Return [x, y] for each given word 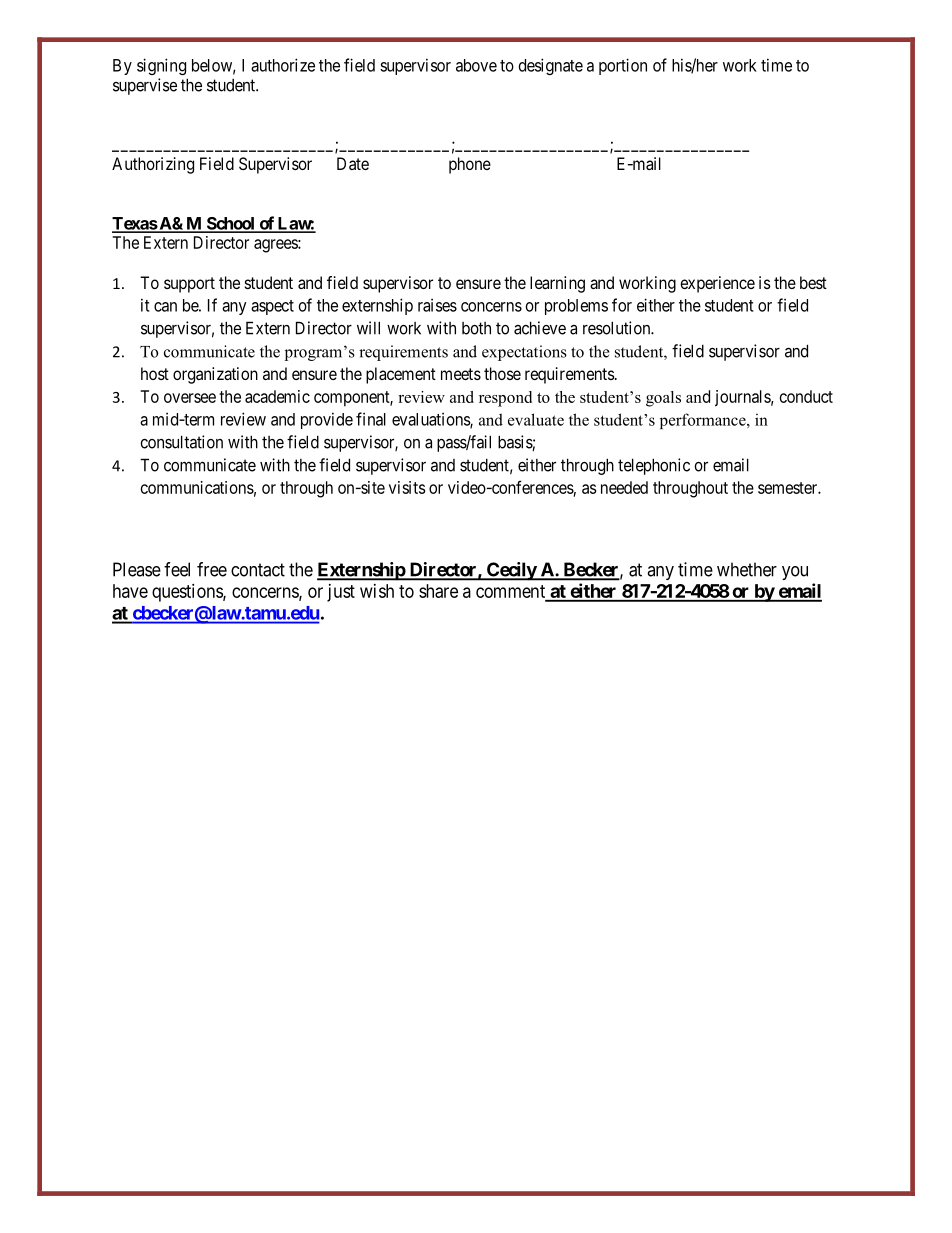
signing [161, 66]
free [212, 569]
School [230, 224]
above [476, 65]
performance [704, 421]
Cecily [511, 571]
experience [717, 284]
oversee [190, 398]
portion [623, 66]
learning [557, 284]
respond [505, 399]
